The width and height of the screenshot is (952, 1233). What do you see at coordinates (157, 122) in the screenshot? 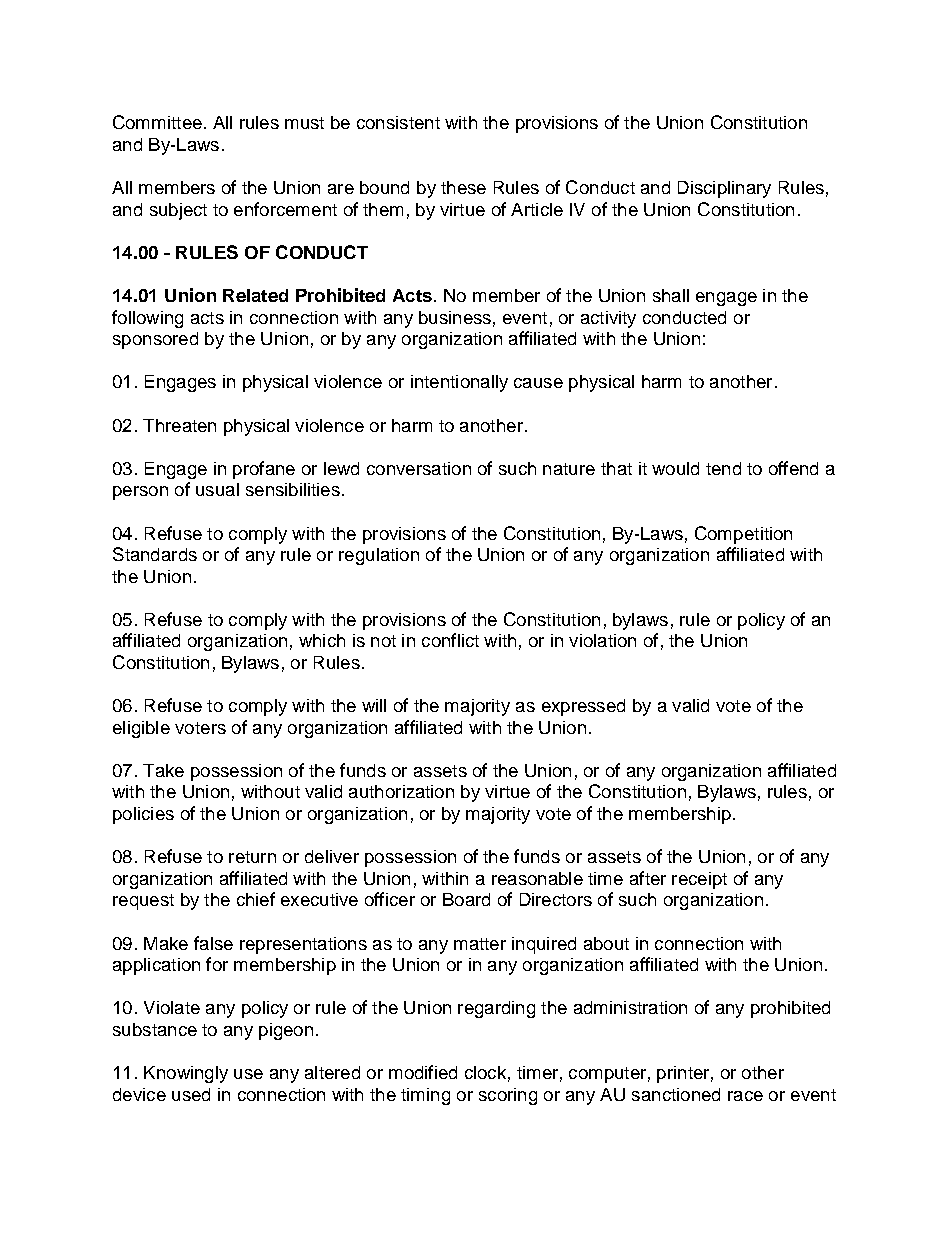
I see `Committee` at bounding box center [157, 122].
